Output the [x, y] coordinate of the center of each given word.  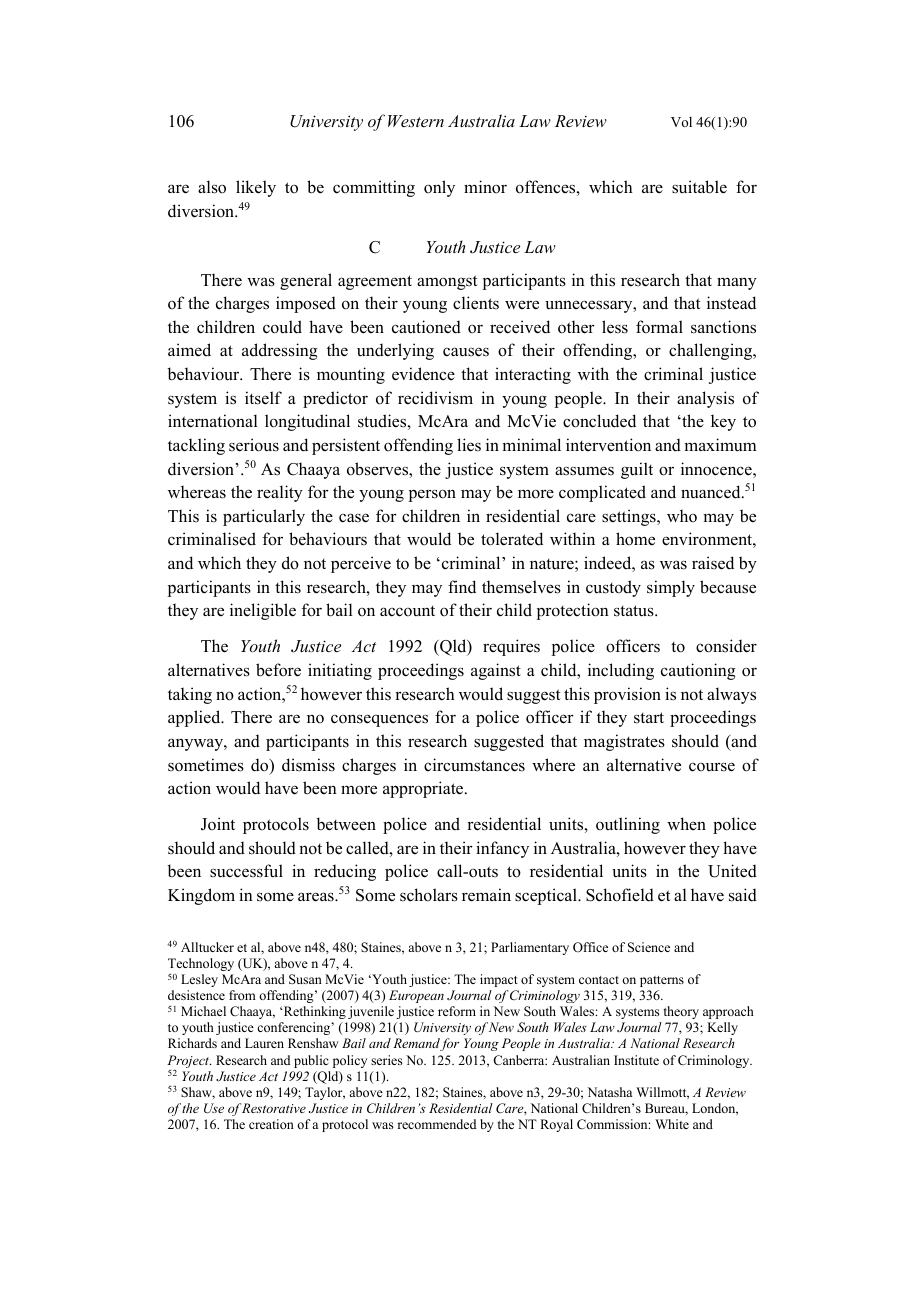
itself [263, 398]
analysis [705, 399]
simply [671, 588]
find [462, 587]
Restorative [274, 1108]
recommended [437, 1124]
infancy [502, 849]
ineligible [263, 611]
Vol [681, 122]
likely [256, 188]
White [672, 1124]
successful [246, 871]
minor [485, 187]
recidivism [435, 398]
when [686, 823]
